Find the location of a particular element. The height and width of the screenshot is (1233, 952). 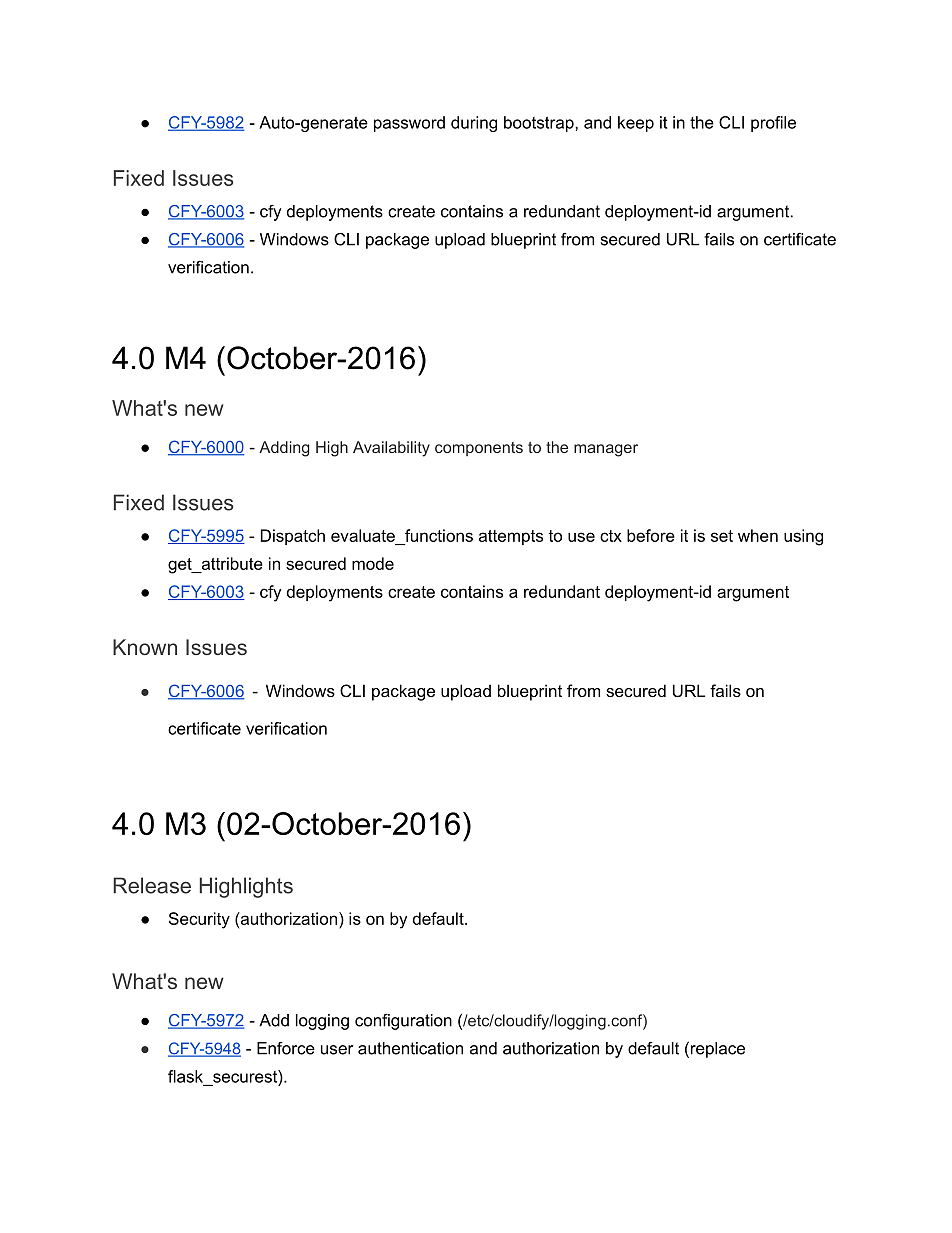

user is located at coordinates (337, 1050).
